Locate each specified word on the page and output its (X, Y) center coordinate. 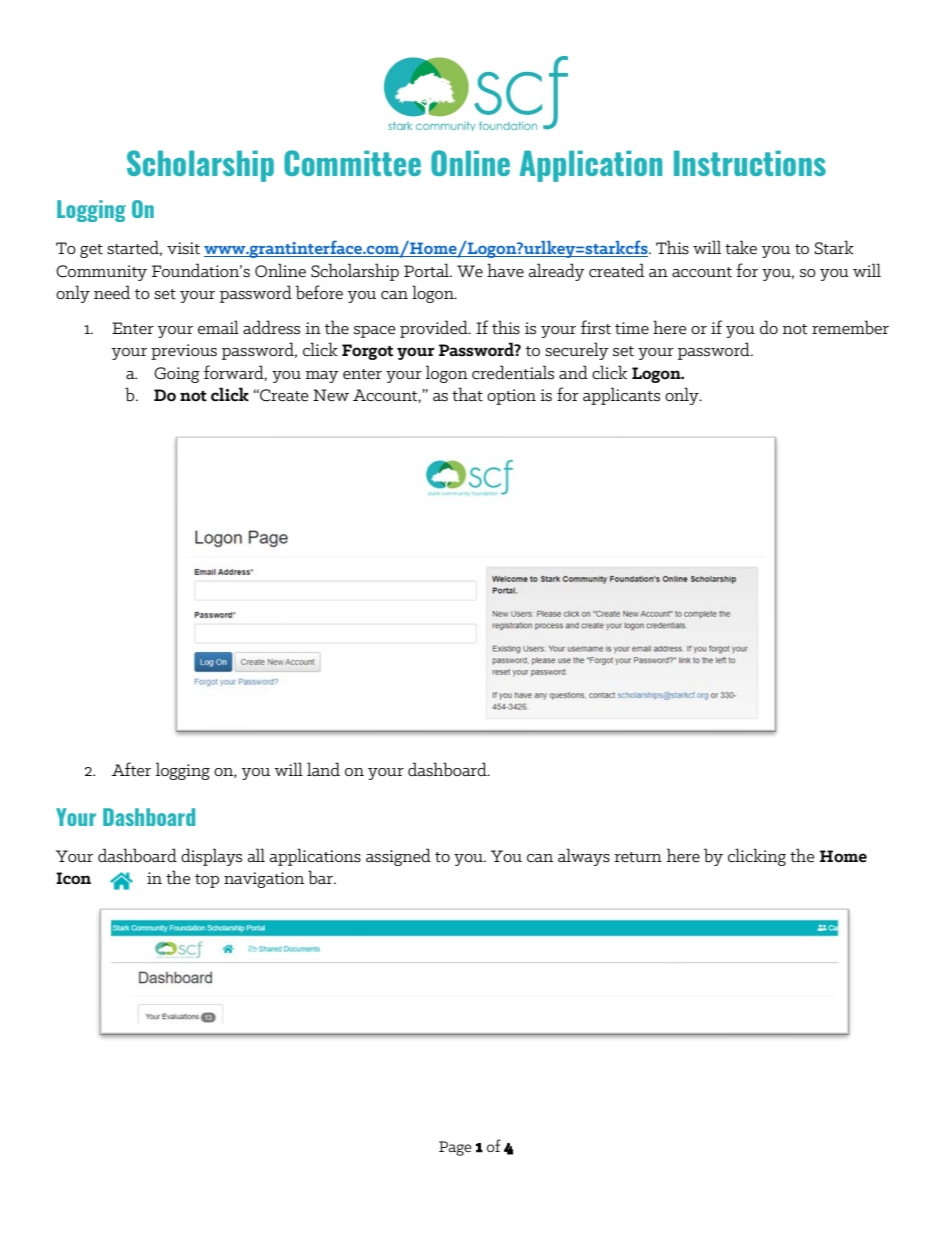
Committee (352, 163)
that (467, 394)
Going (177, 375)
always (584, 857)
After (131, 769)
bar (321, 877)
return (638, 857)
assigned (398, 857)
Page (455, 1148)
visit (183, 248)
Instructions (750, 163)
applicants (621, 396)
